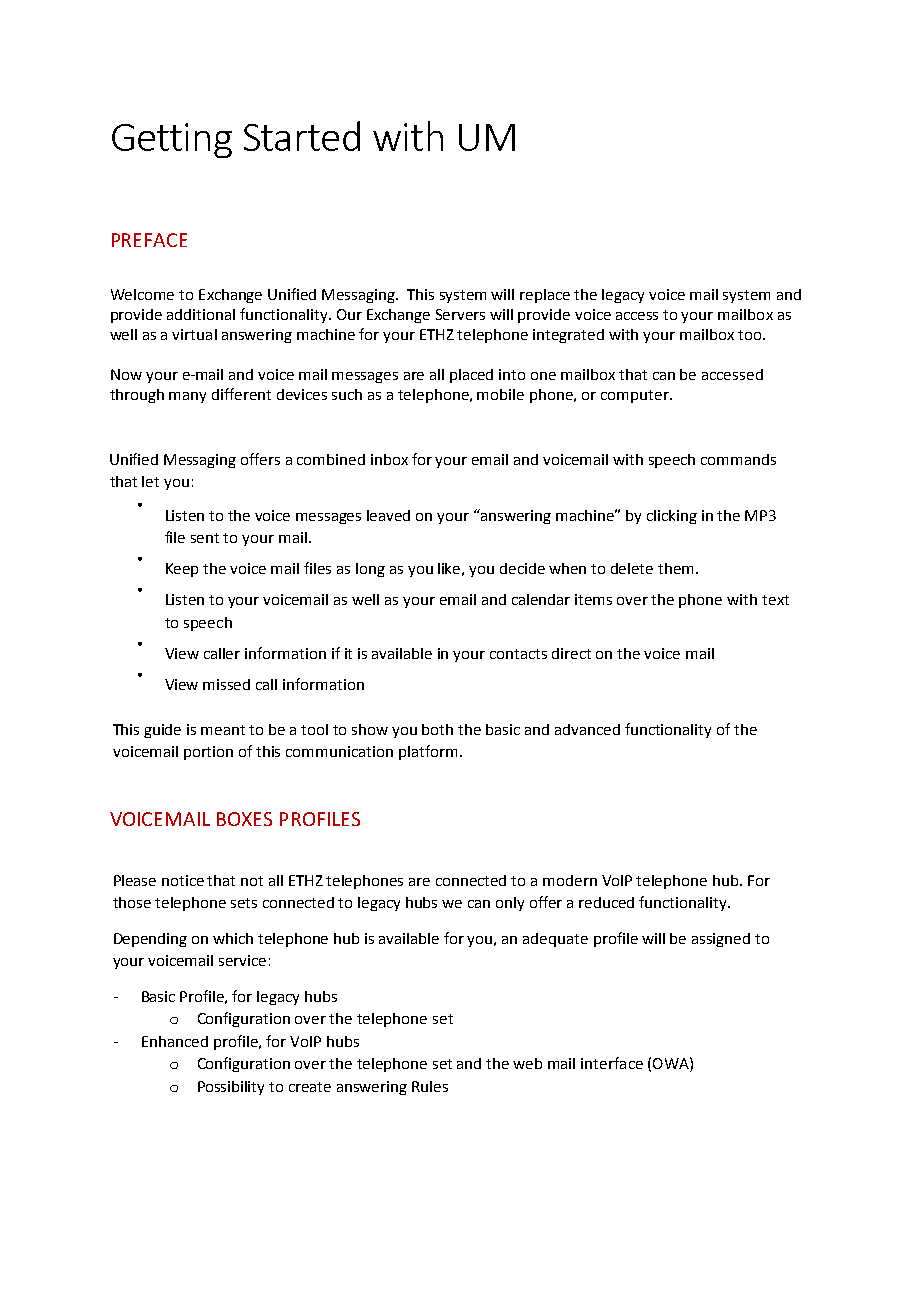 The width and height of the screenshot is (924, 1308). I want to click on Getting, so click(172, 140).
